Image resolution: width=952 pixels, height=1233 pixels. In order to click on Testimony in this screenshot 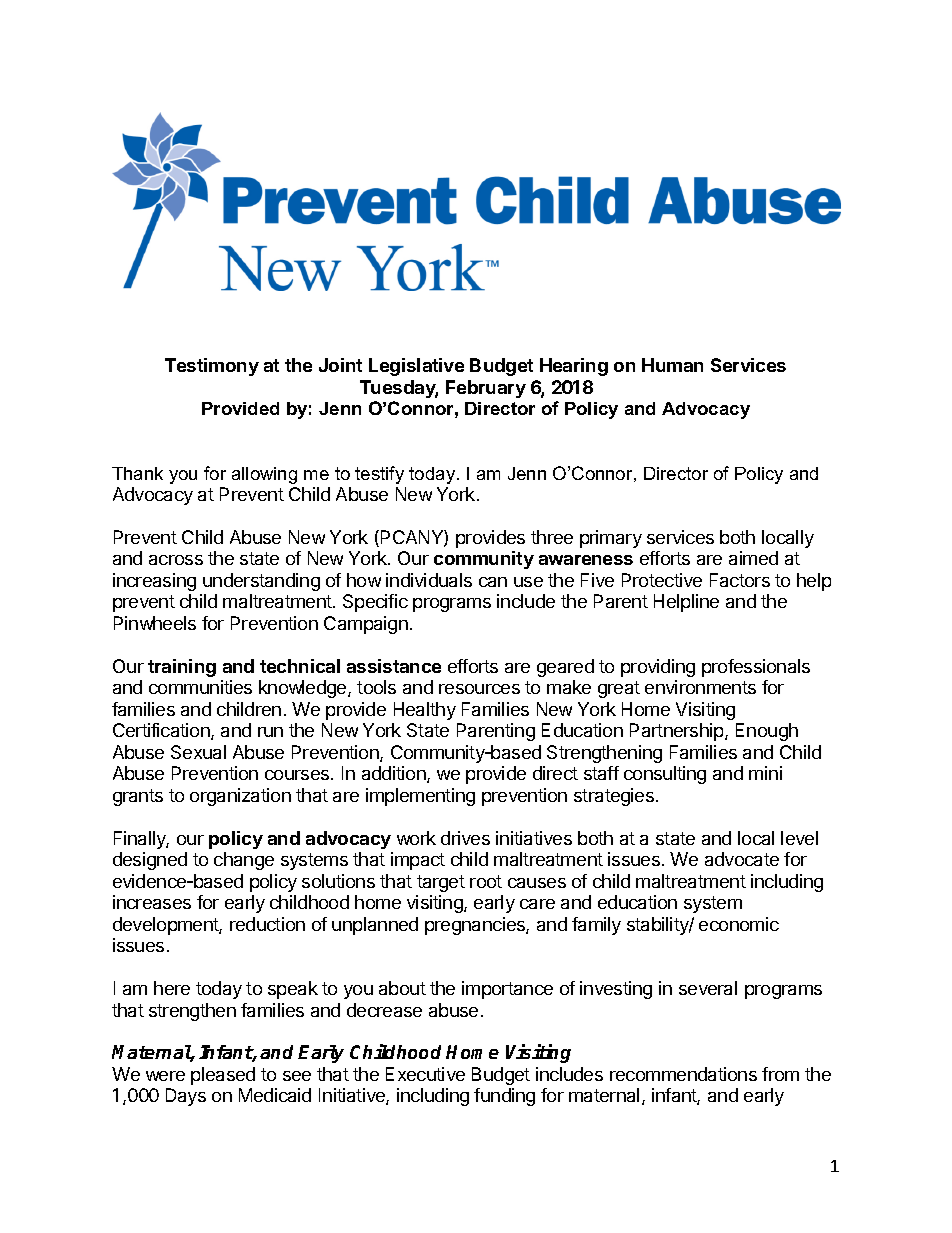, I will do `click(212, 367)`.
